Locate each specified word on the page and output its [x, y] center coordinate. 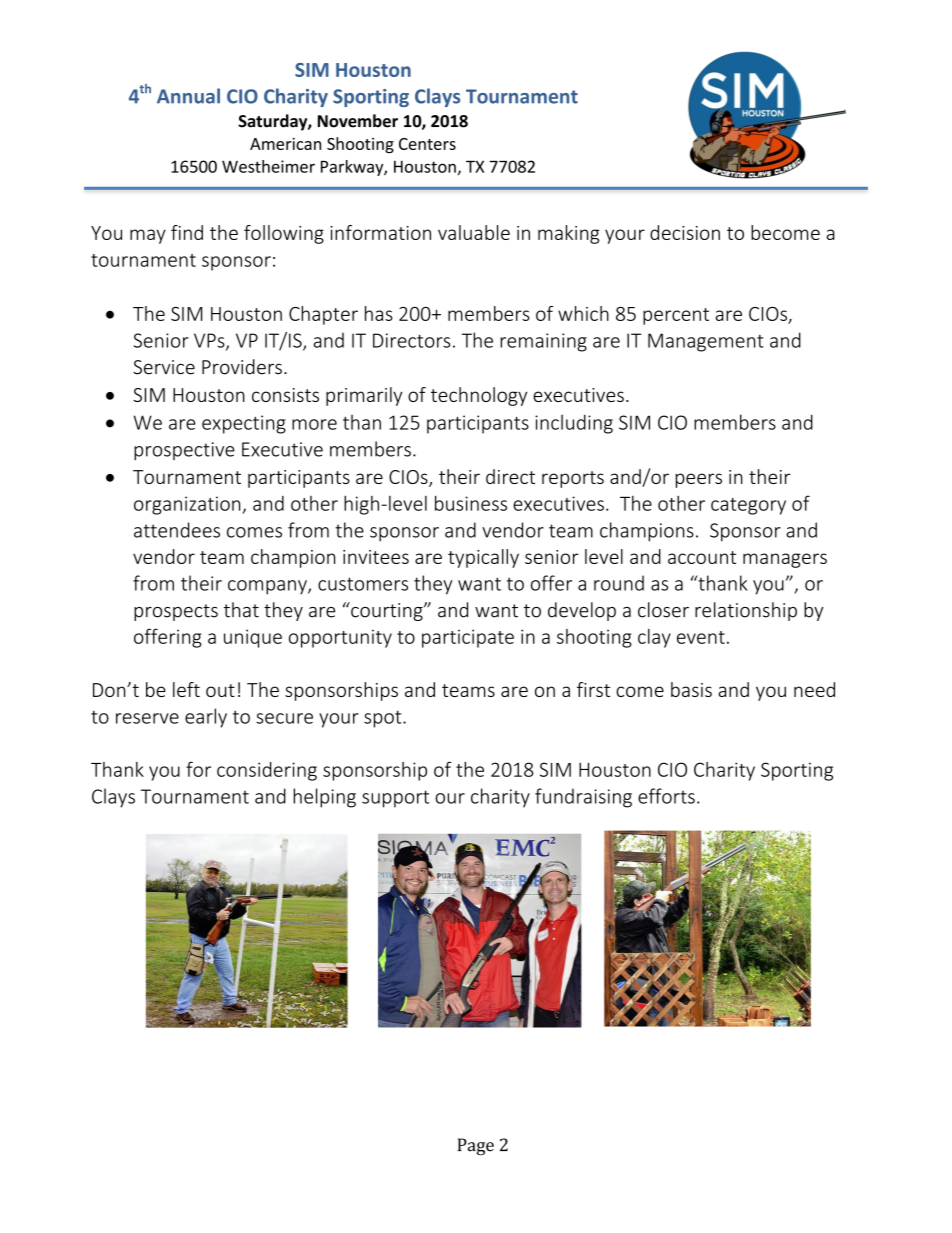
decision [685, 232]
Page [476, 1146]
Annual [188, 96]
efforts [666, 796]
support [395, 799]
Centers [427, 144]
